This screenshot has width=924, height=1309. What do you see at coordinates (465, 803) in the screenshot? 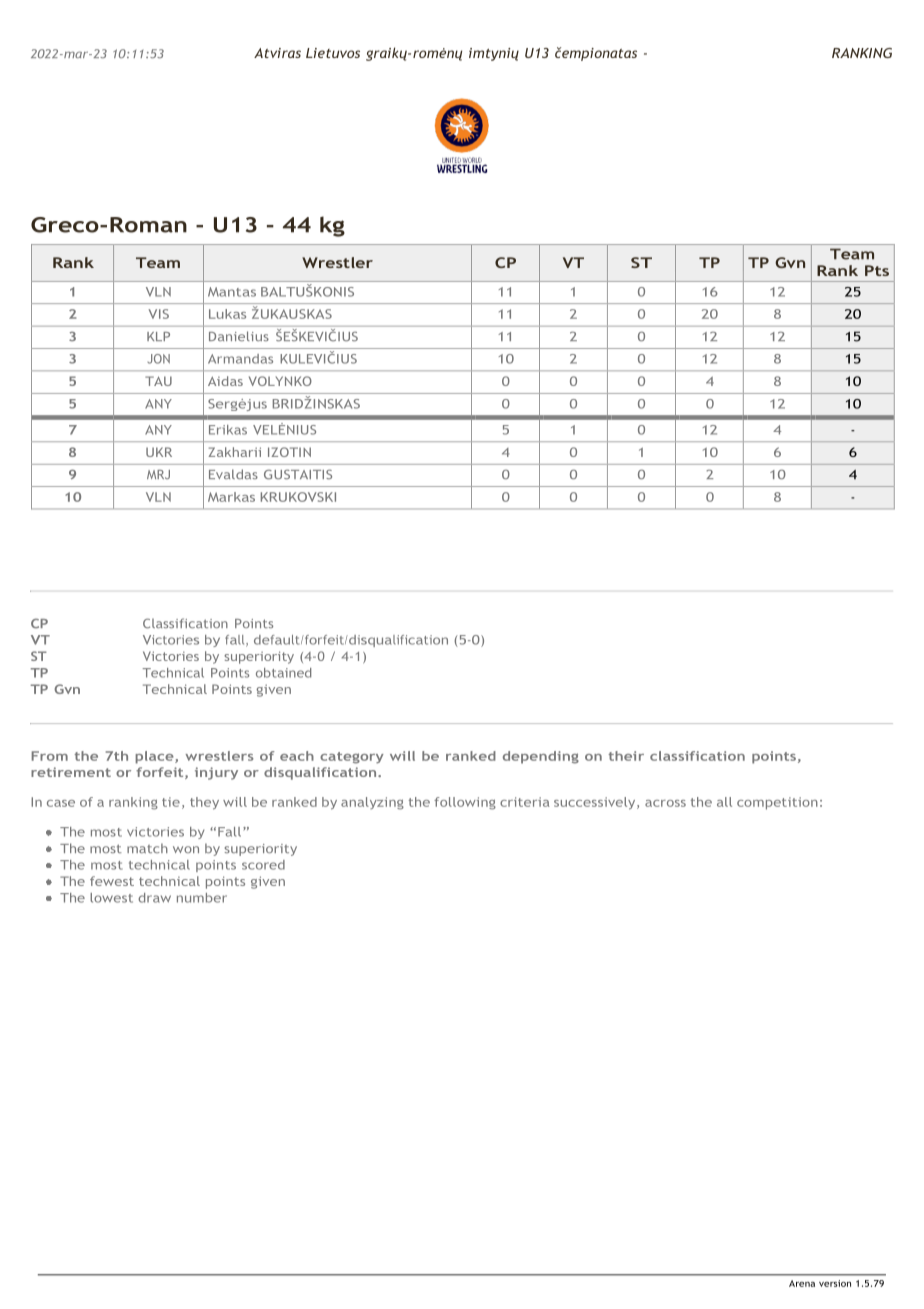
I see `following` at bounding box center [465, 803].
